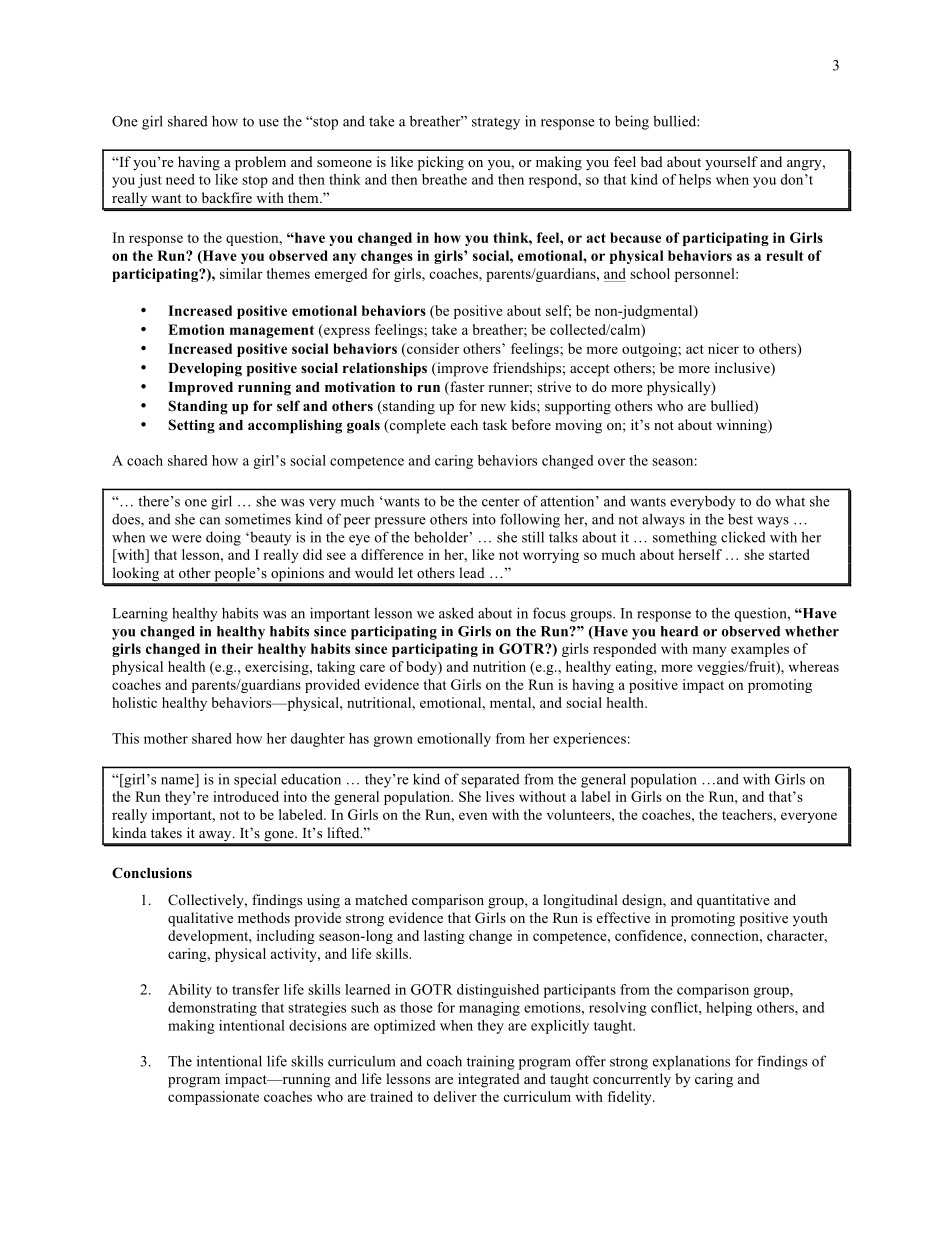 The height and width of the screenshot is (1233, 952). Describe the element at coordinates (191, 426) in the screenshot. I see `Setting` at that location.
